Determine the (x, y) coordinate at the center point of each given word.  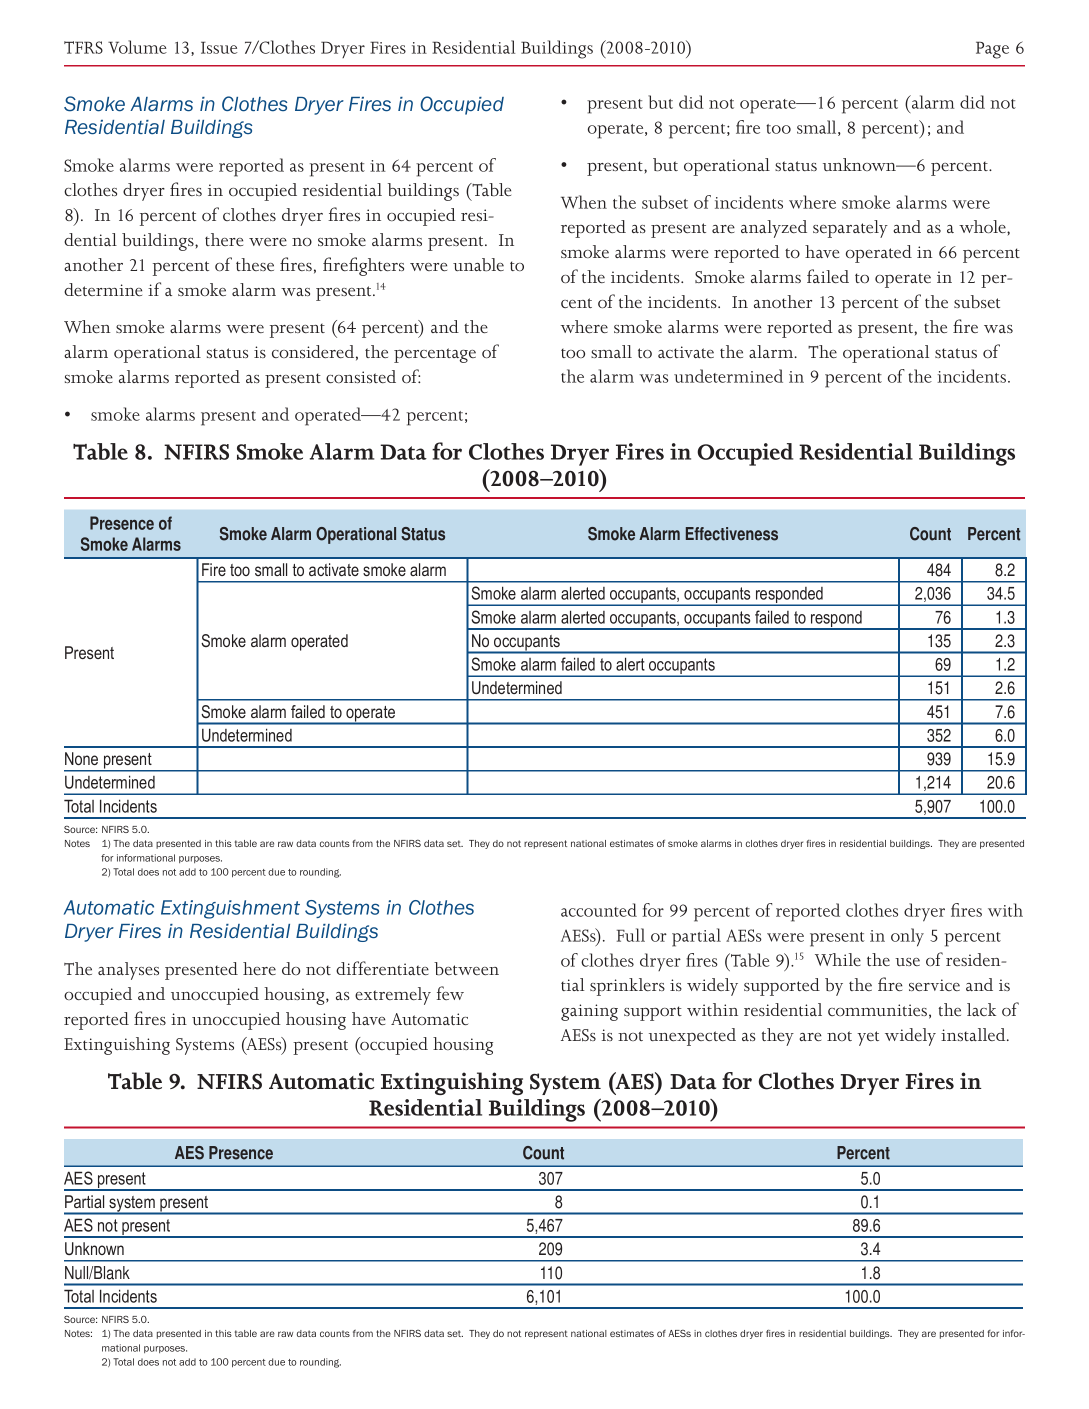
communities (877, 1010)
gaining (589, 1012)
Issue (219, 47)
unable (478, 264)
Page (992, 50)
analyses (128, 971)
